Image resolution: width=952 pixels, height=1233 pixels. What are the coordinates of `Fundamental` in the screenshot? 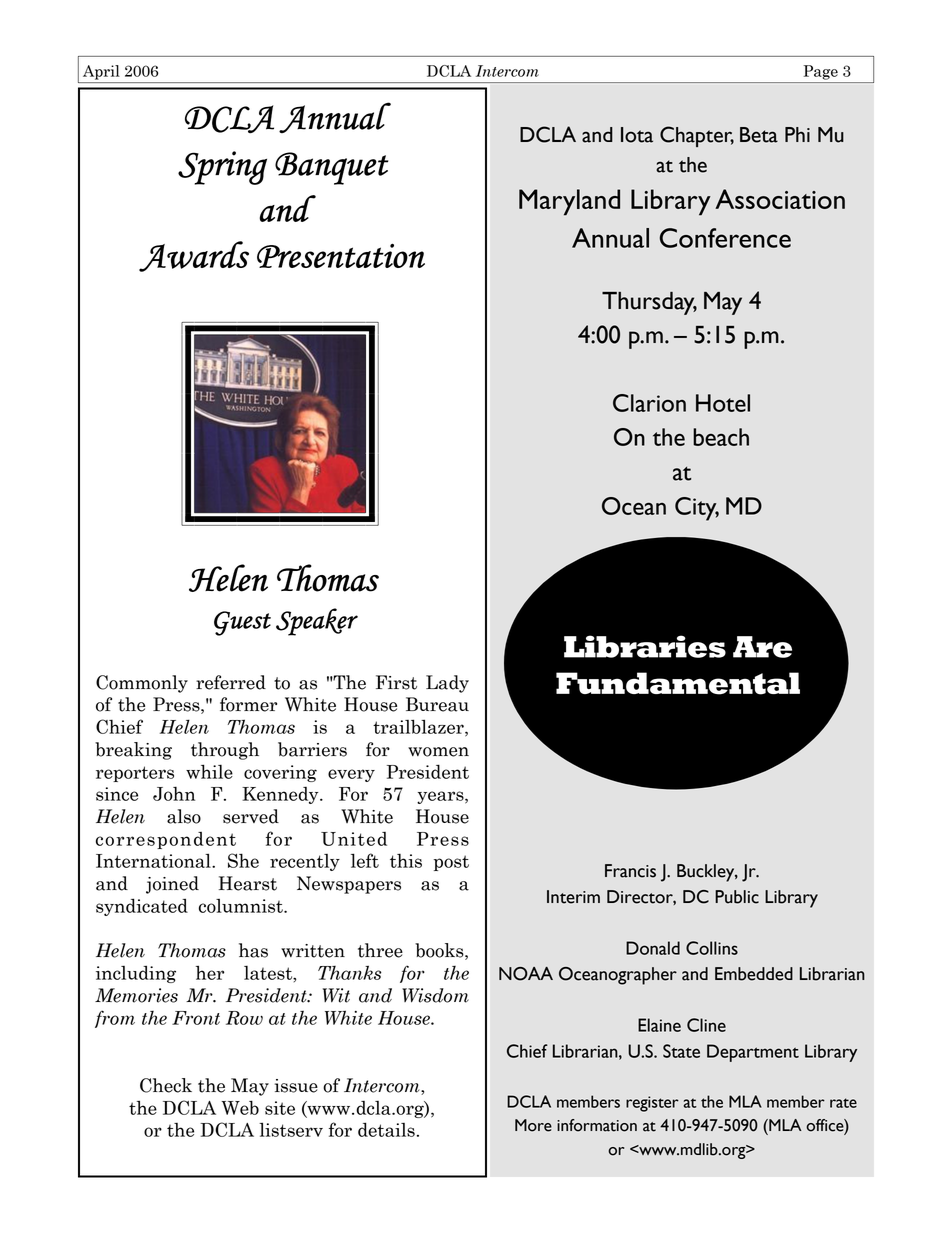 It's located at (678, 683).
